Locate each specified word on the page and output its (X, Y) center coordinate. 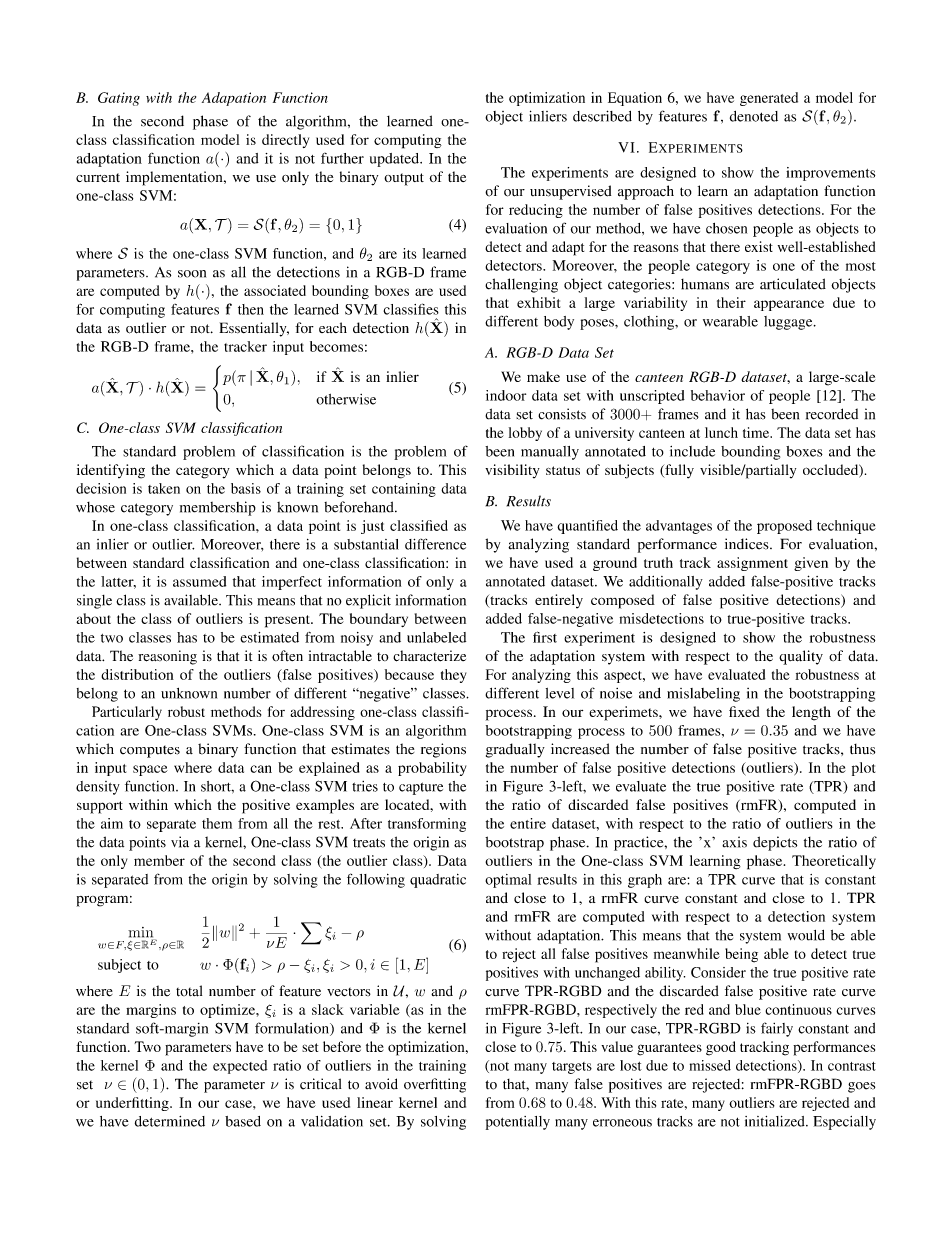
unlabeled (436, 637)
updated (396, 160)
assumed (199, 581)
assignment (752, 564)
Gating (119, 99)
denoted (754, 116)
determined (170, 1121)
